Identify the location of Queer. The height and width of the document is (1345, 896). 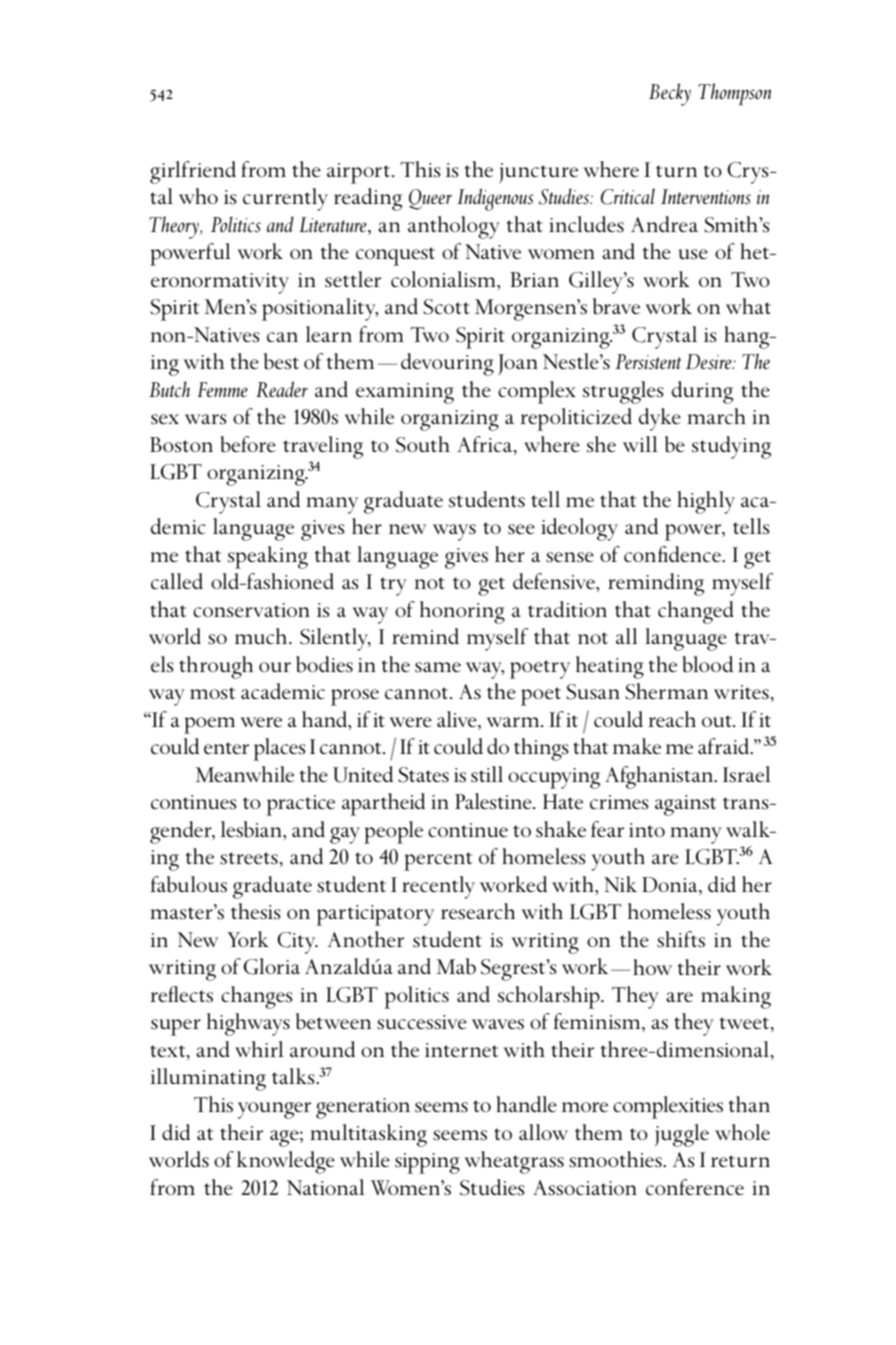
(430, 199).
